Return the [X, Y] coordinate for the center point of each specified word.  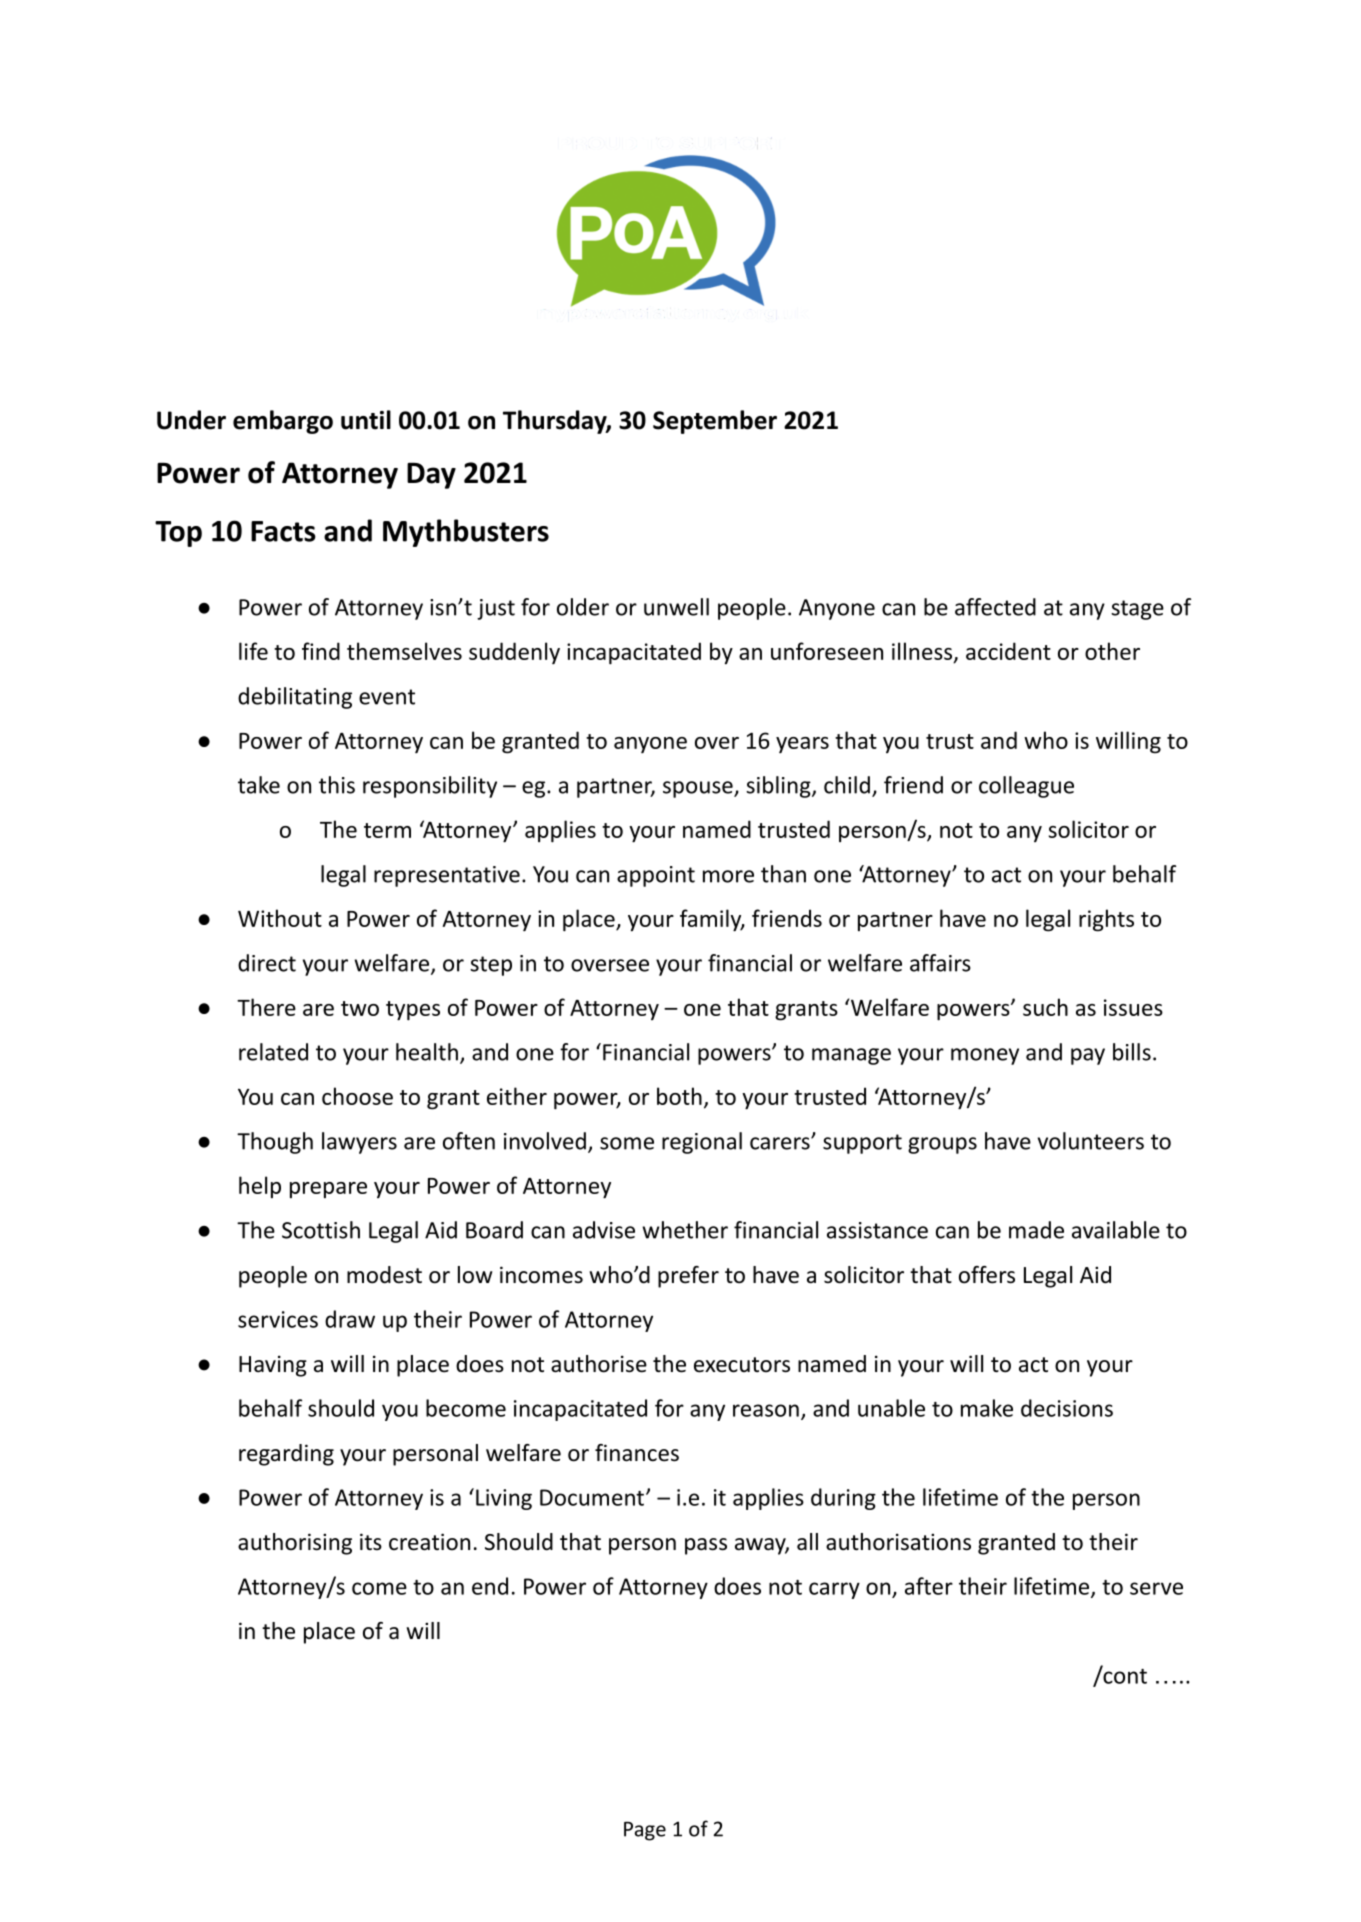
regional [702, 1143]
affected [995, 607]
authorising [295, 1544]
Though [275, 1143]
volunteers [1091, 1141]
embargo [283, 422]
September [715, 422]
